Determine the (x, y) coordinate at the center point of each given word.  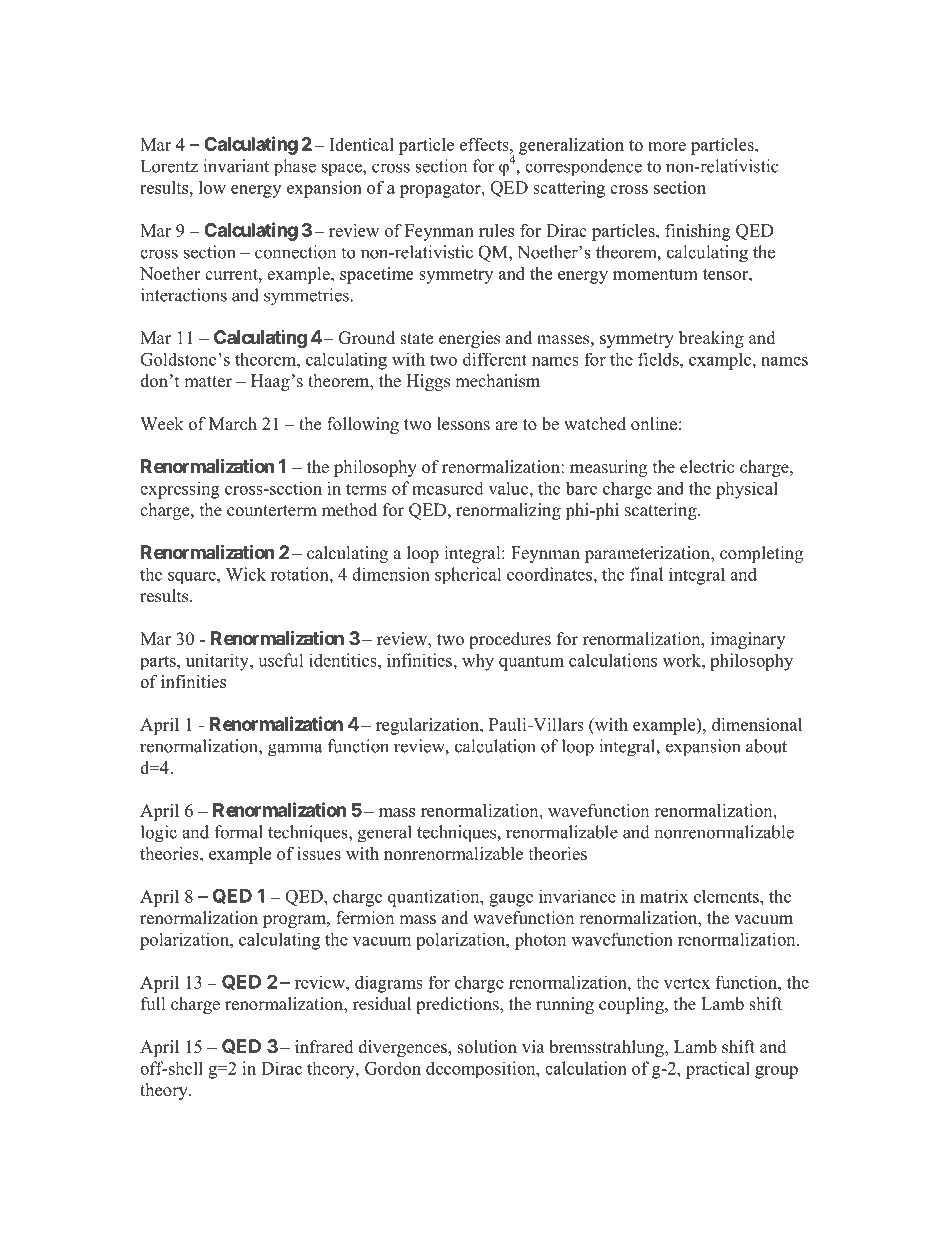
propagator (441, 190)
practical (718, 1070)
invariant (236, 166)
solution (487, 1047)
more (667, 146)
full (153, 1004)
